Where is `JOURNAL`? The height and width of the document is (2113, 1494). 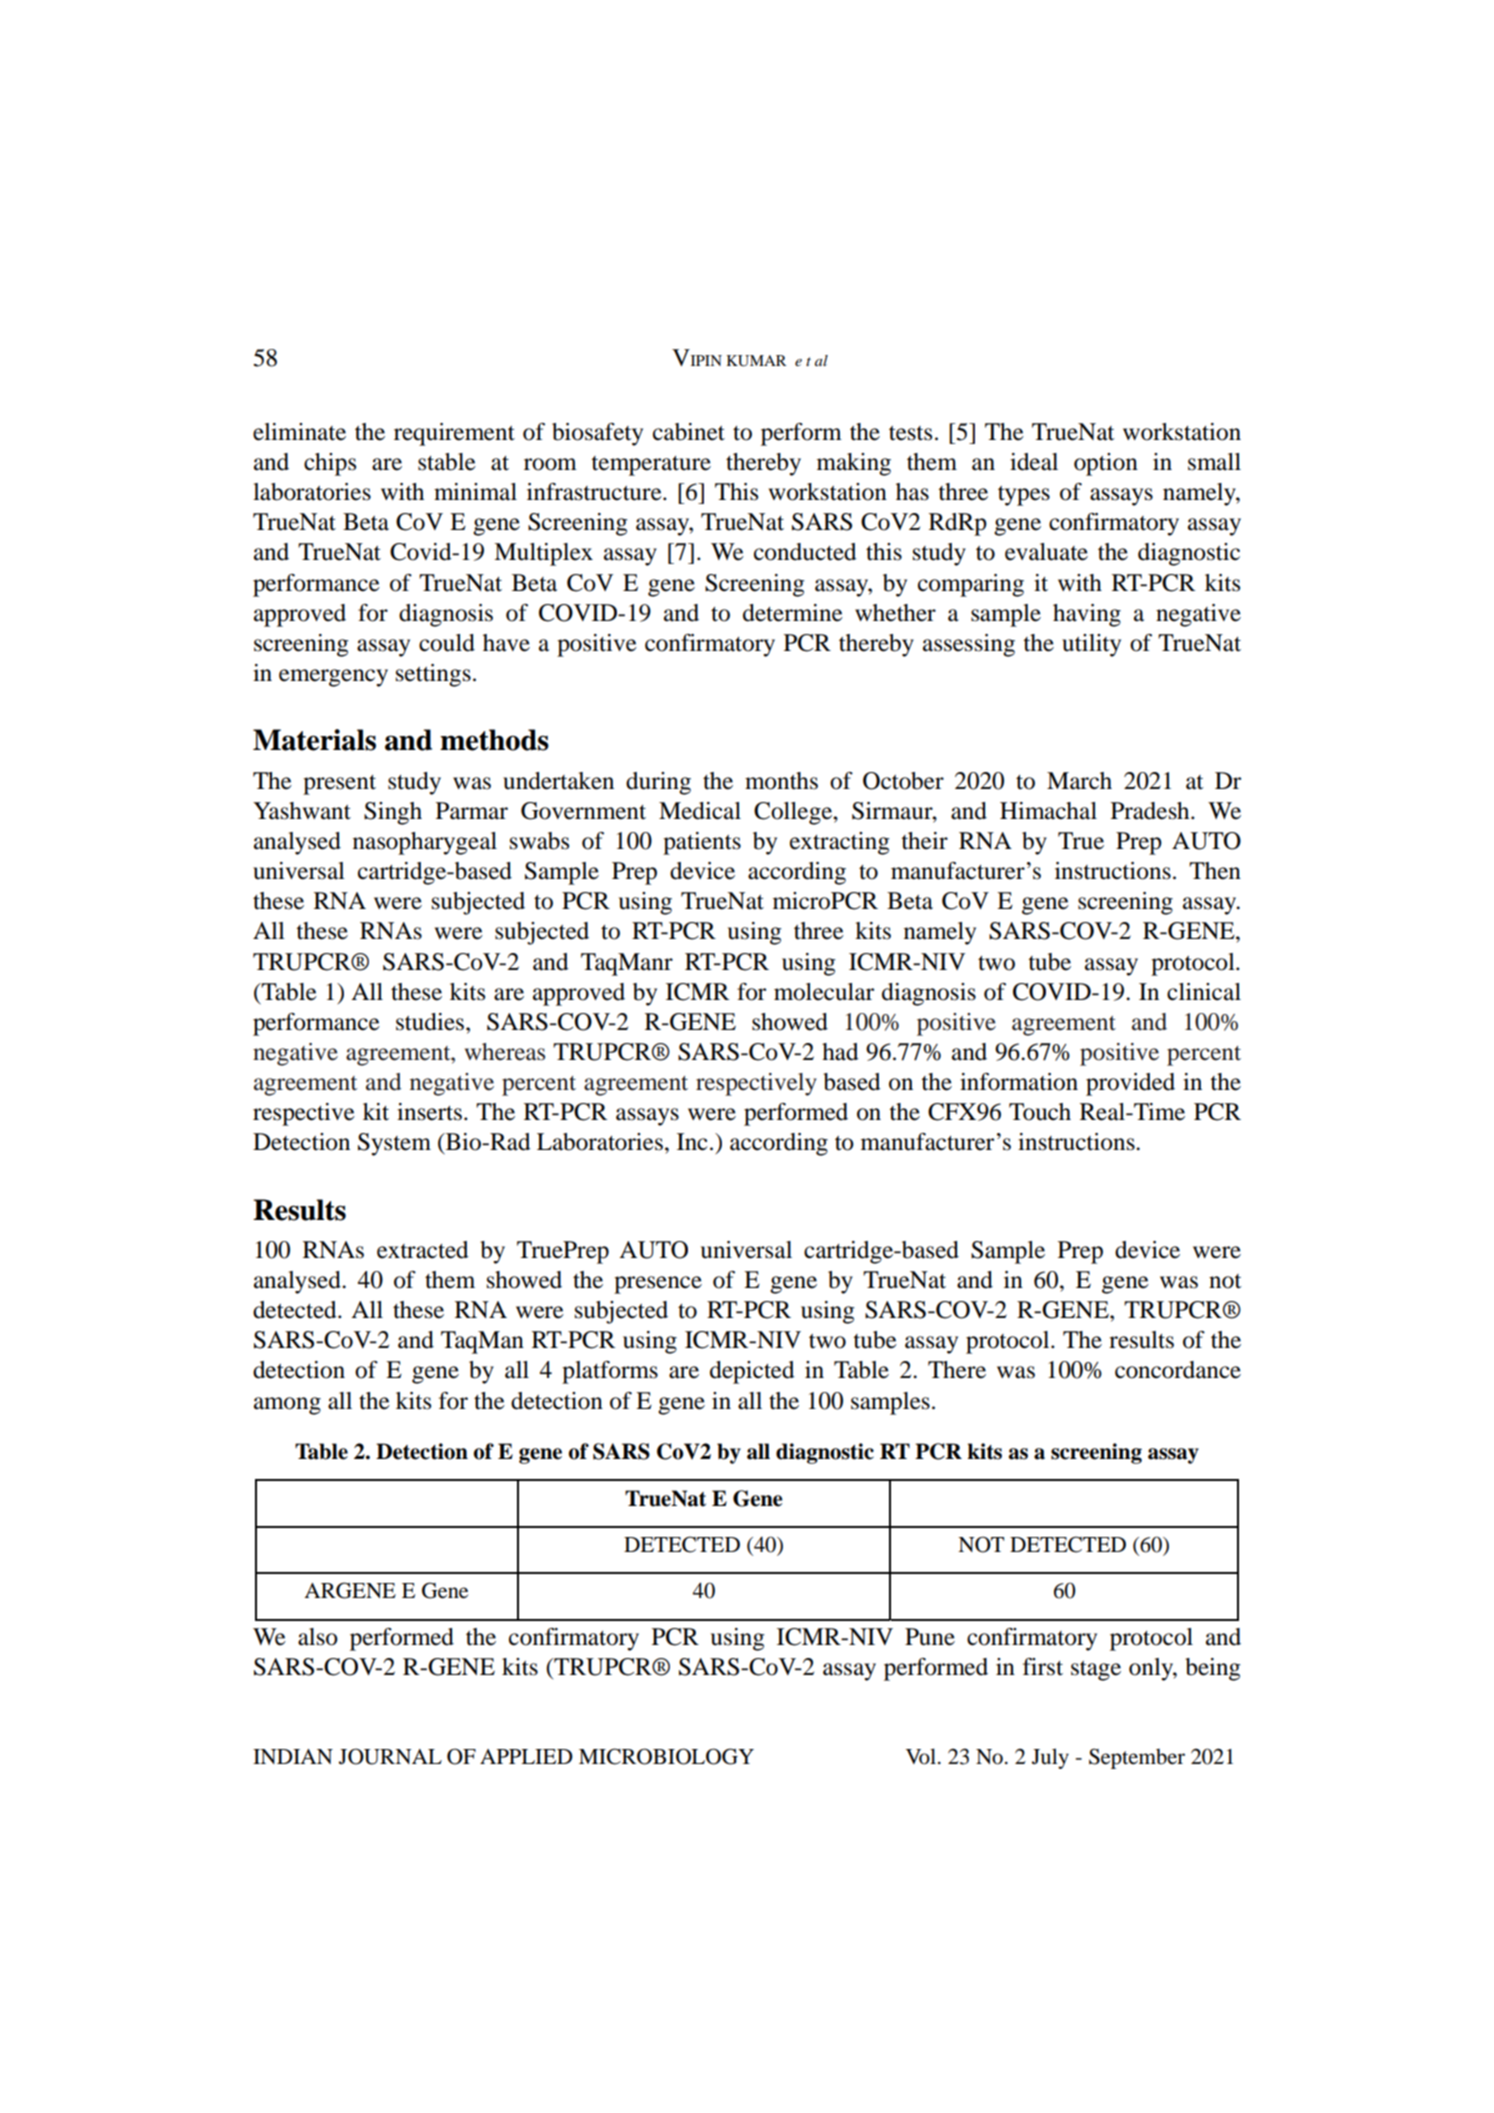 JOURNAL is located at coordinates (390, 1756).
